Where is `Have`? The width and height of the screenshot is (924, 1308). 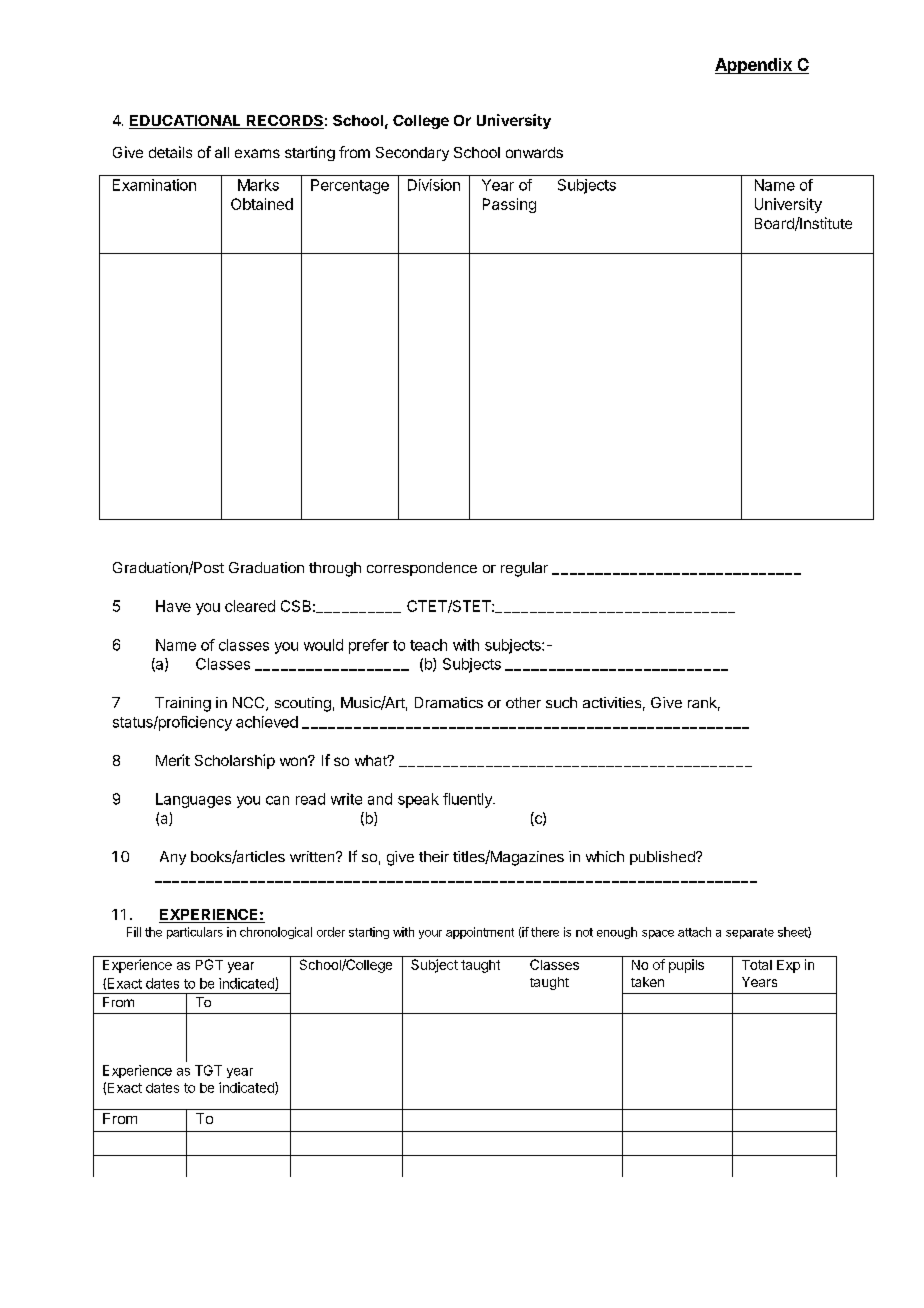 Have is located at coordinates (173, 606).
